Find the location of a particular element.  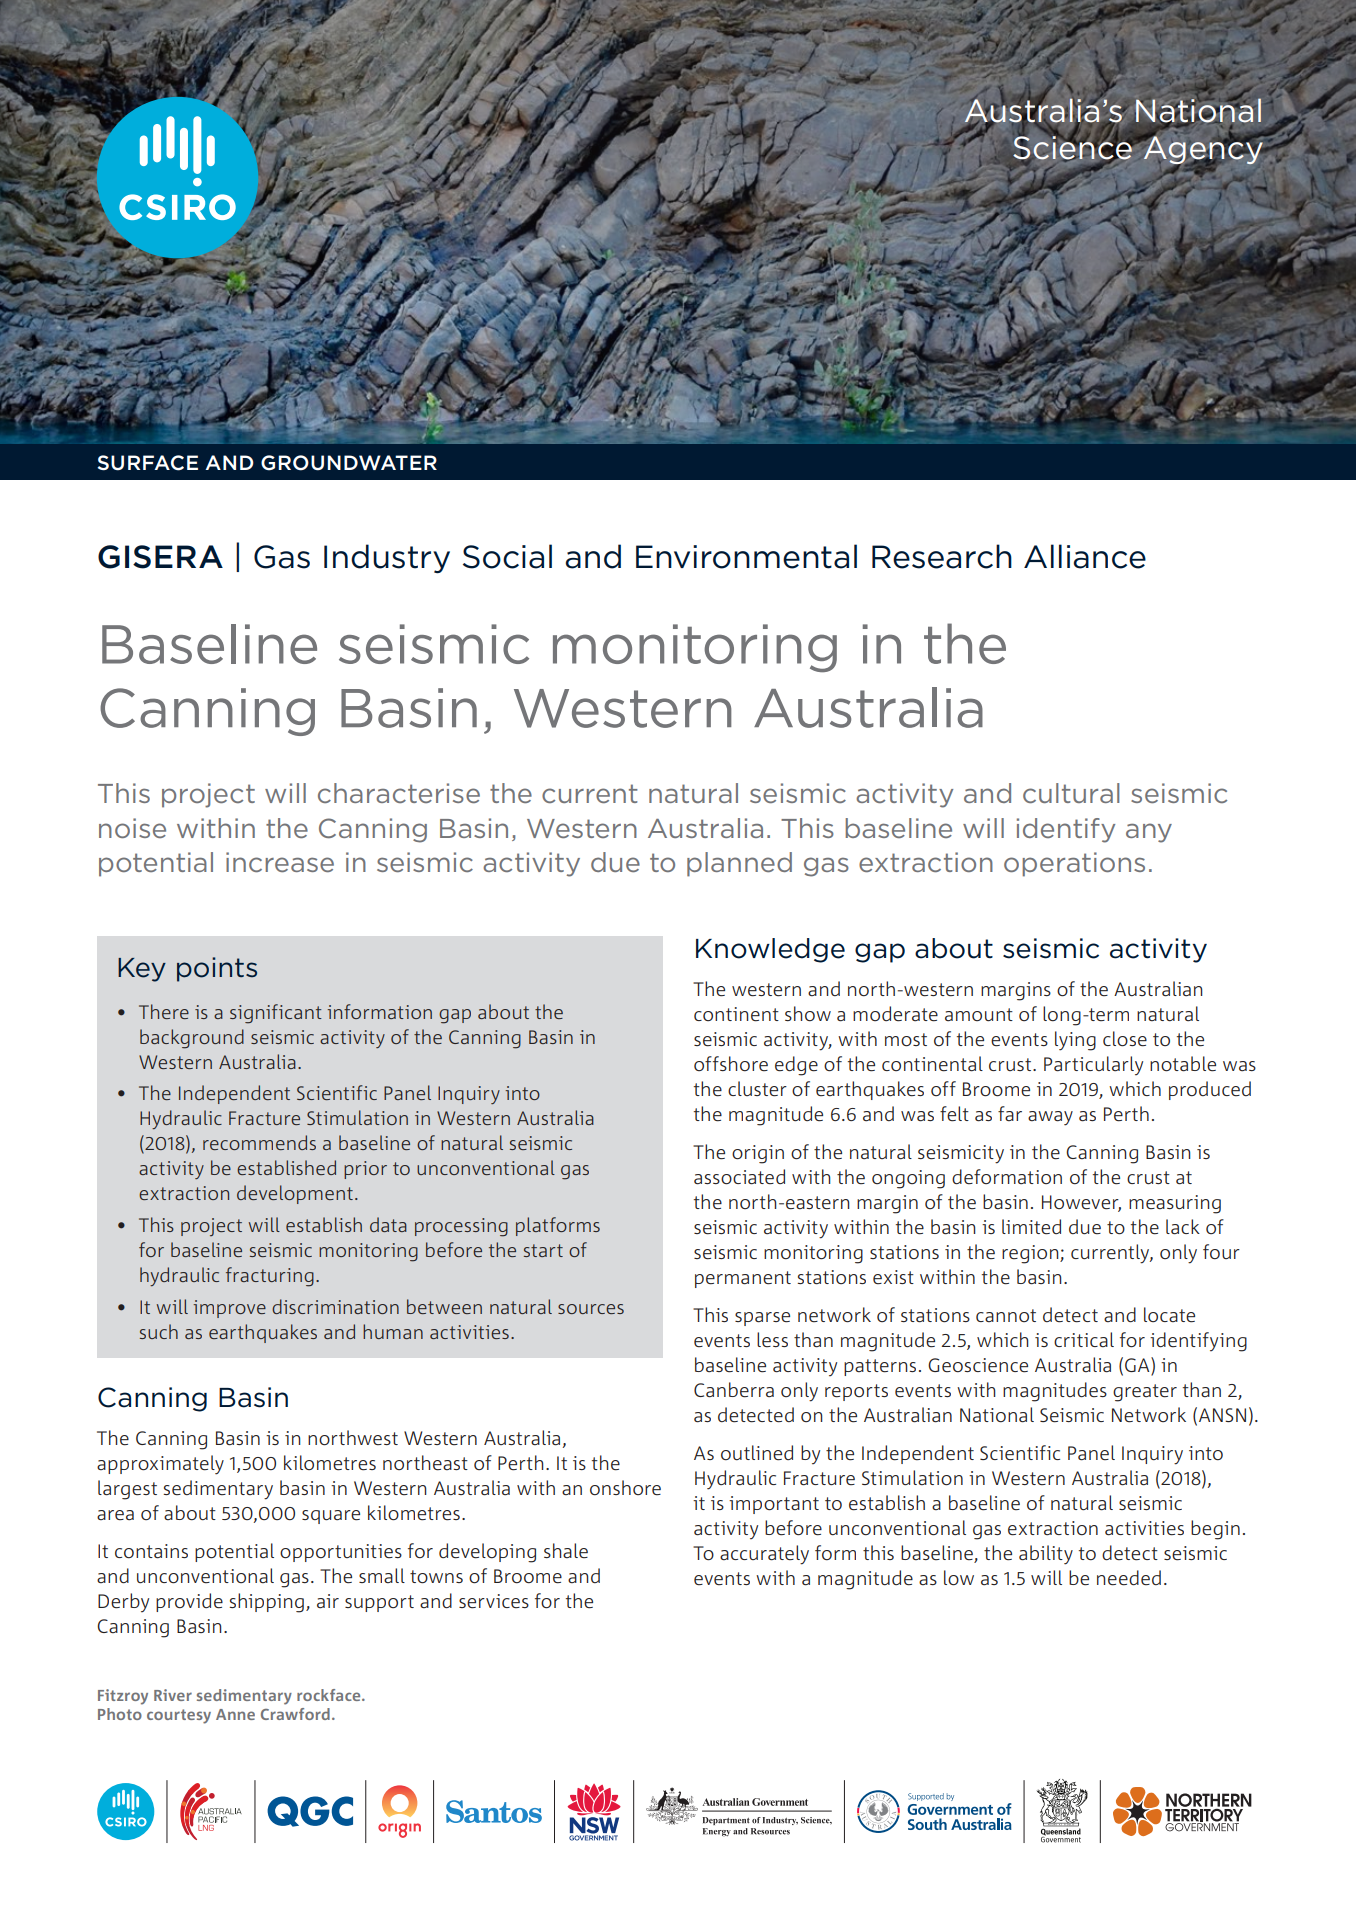

Crawford is located at coordinates (295, 1714).
